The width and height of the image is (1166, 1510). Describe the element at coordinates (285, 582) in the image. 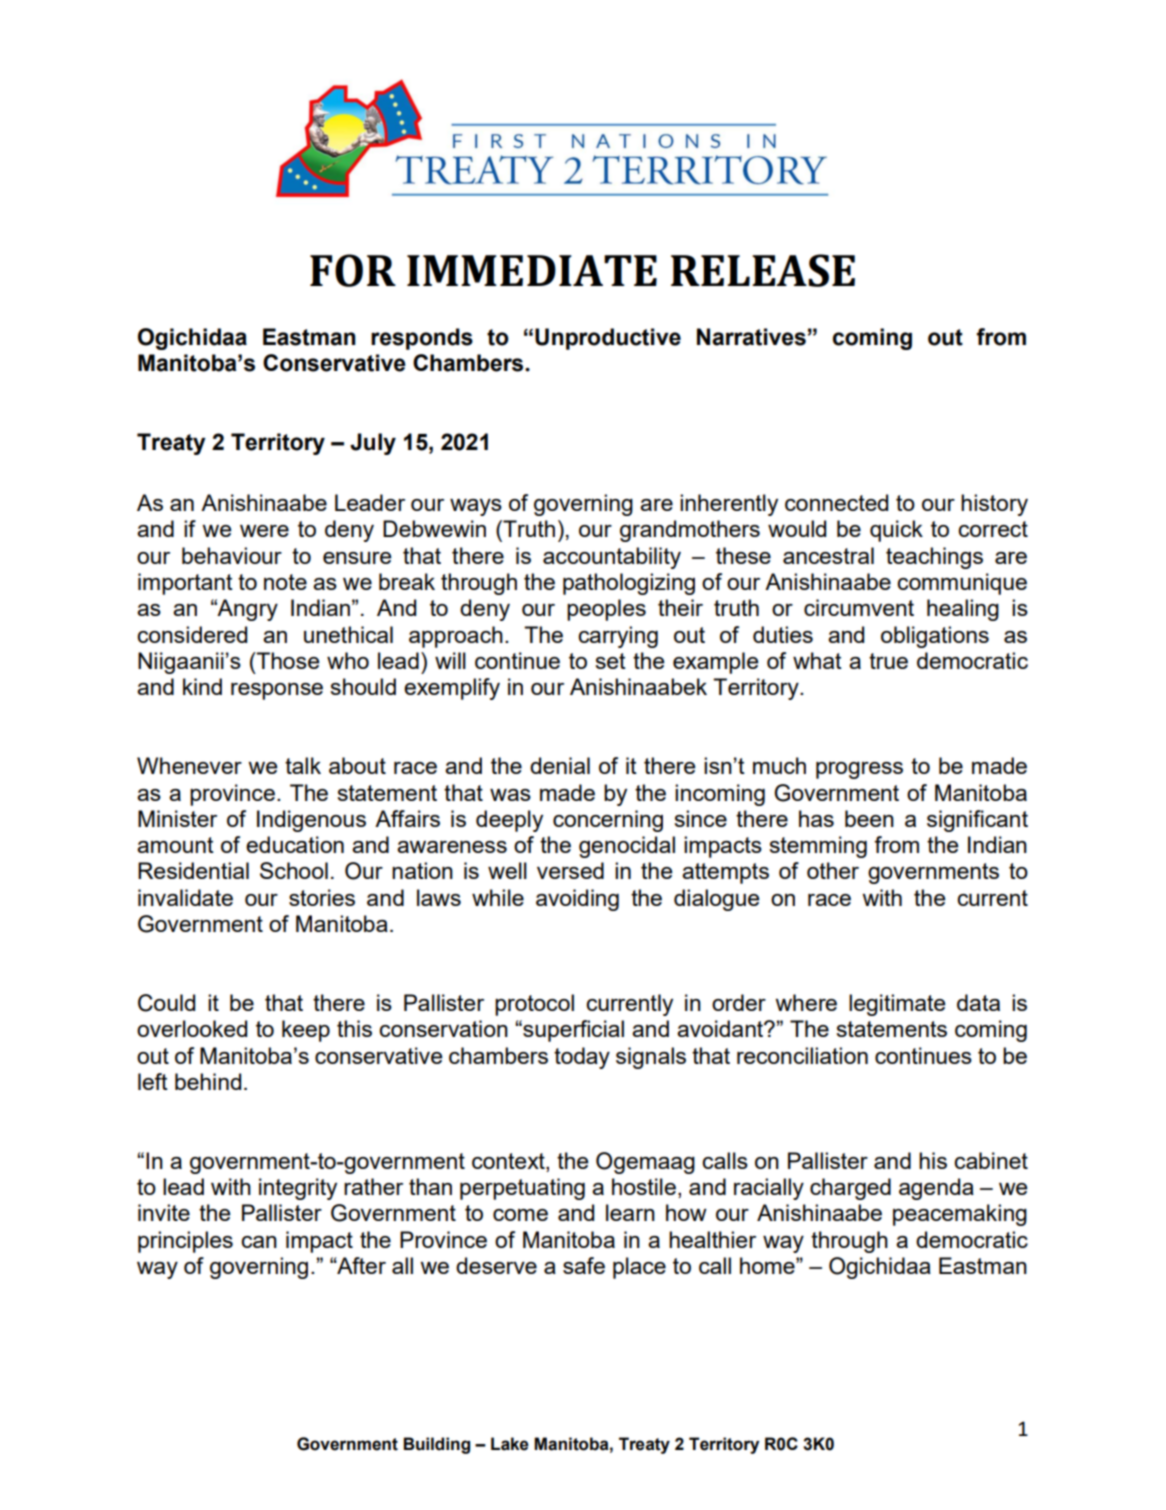

I see `note` at that location.
